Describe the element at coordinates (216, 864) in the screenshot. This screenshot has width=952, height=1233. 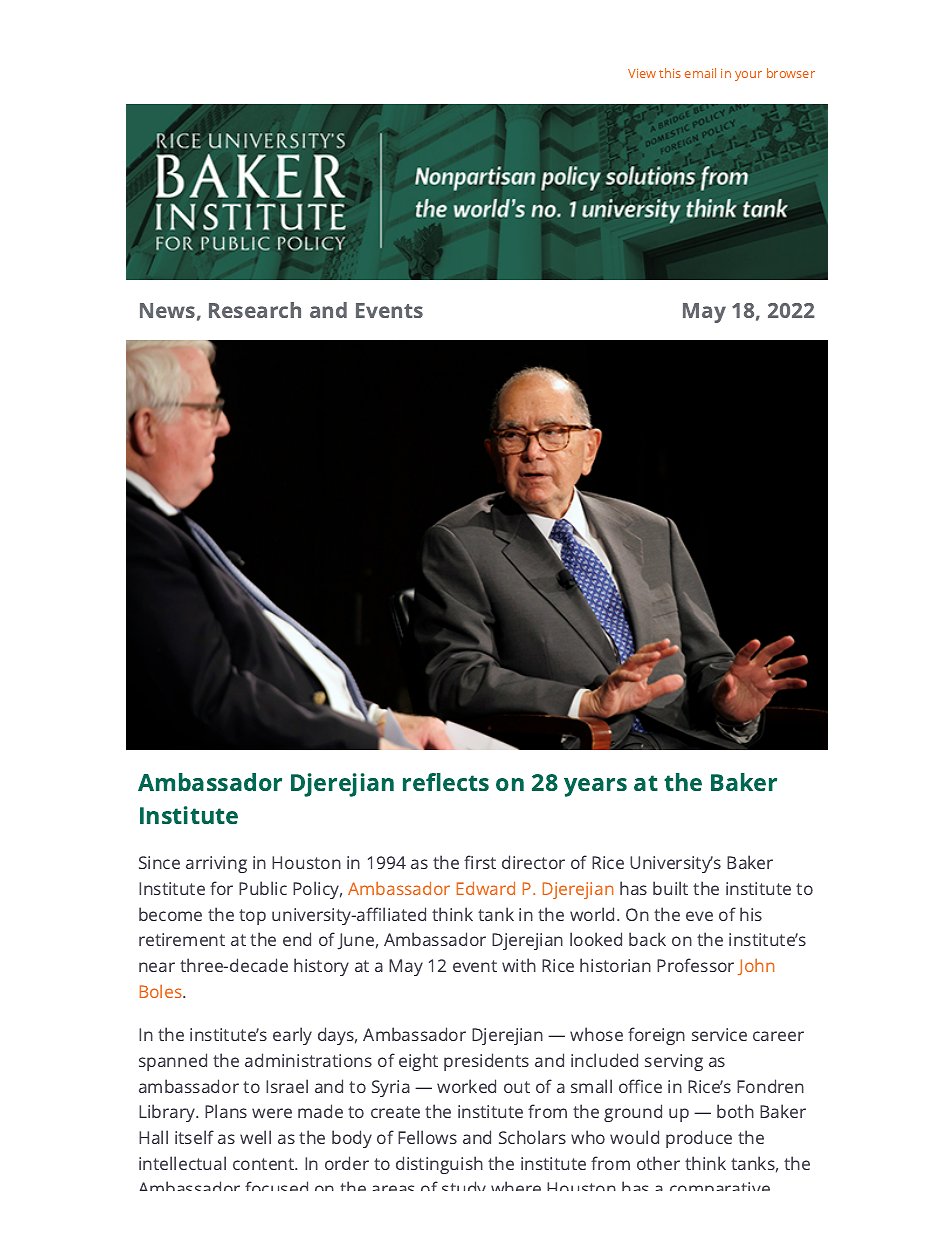
I see `arriving` at that location.
